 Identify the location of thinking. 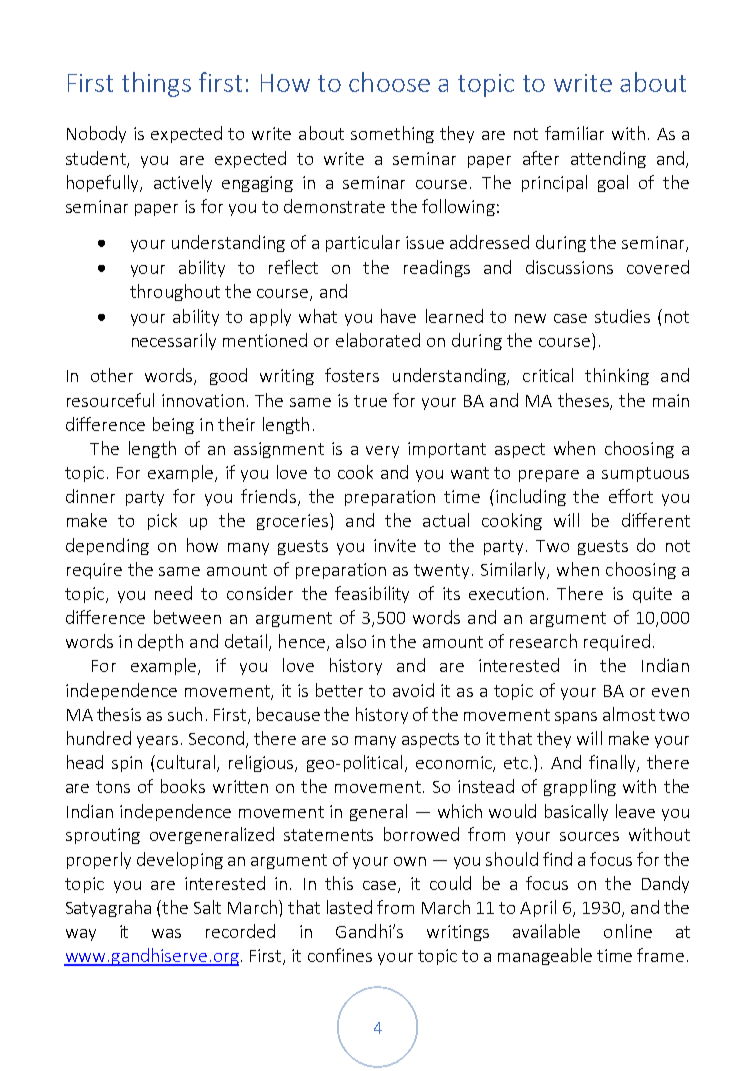
(617, 376).
